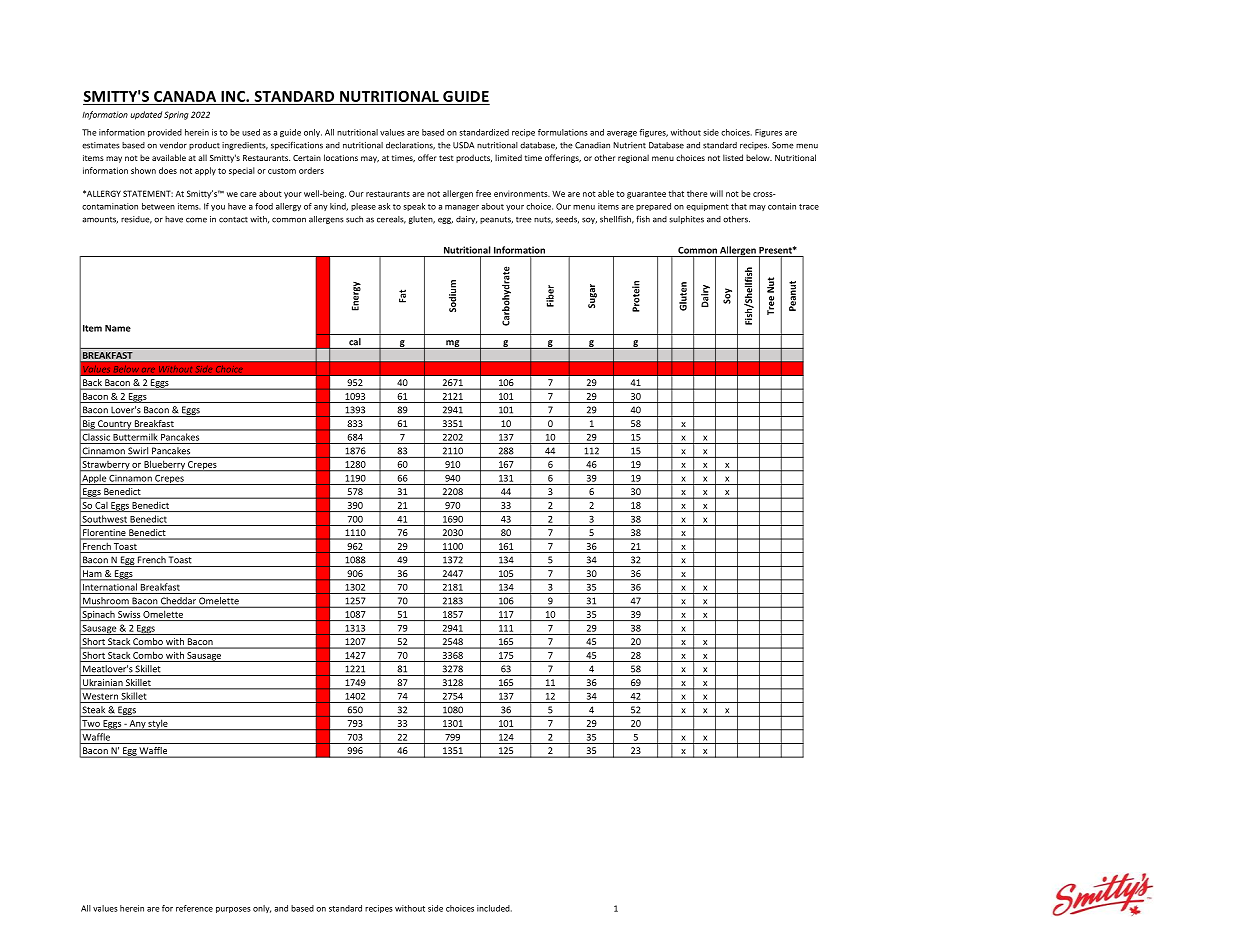  Describe the element at coordinates (164, 465) in the screenshot. I see `Blueberry` at that location.
